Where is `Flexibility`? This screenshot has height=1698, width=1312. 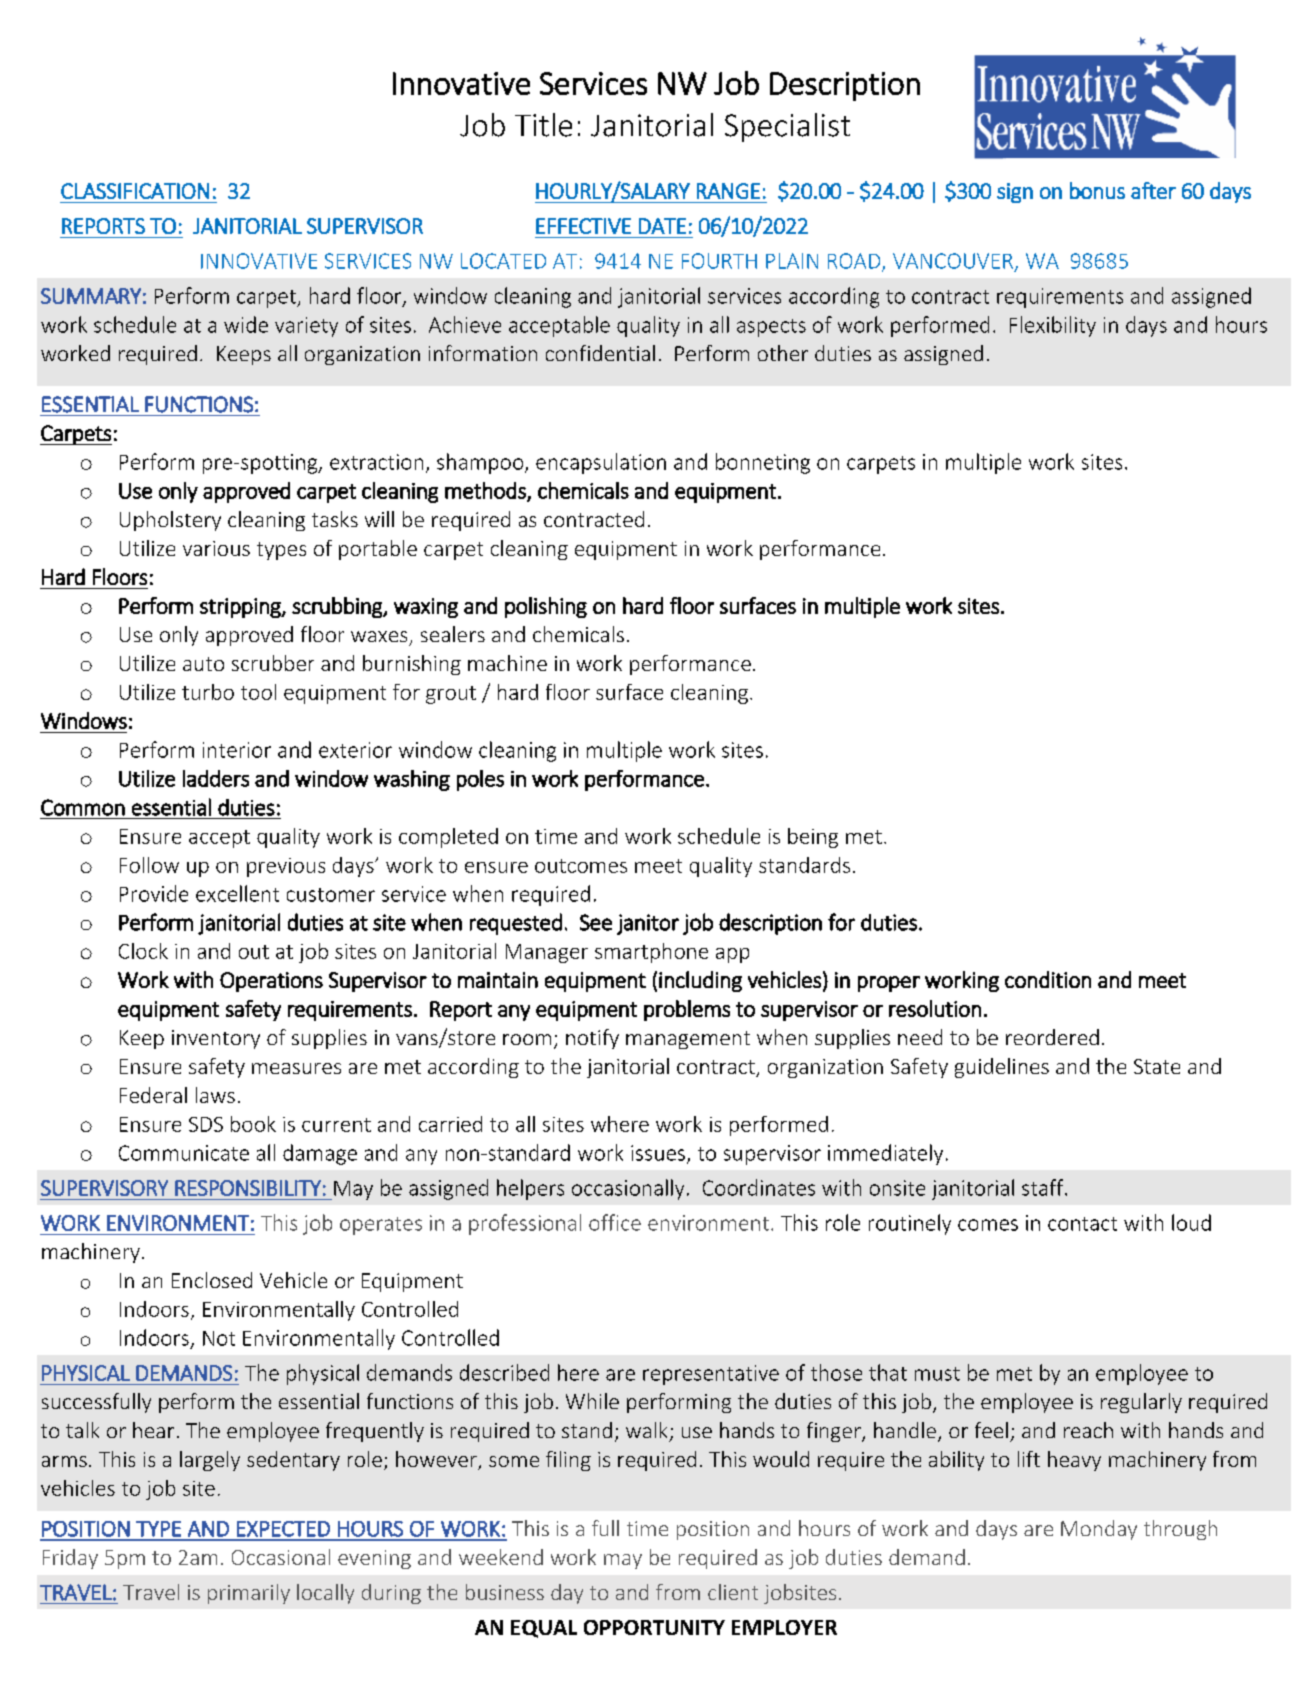 Flexibility is located at coordinates (1053, 326).
